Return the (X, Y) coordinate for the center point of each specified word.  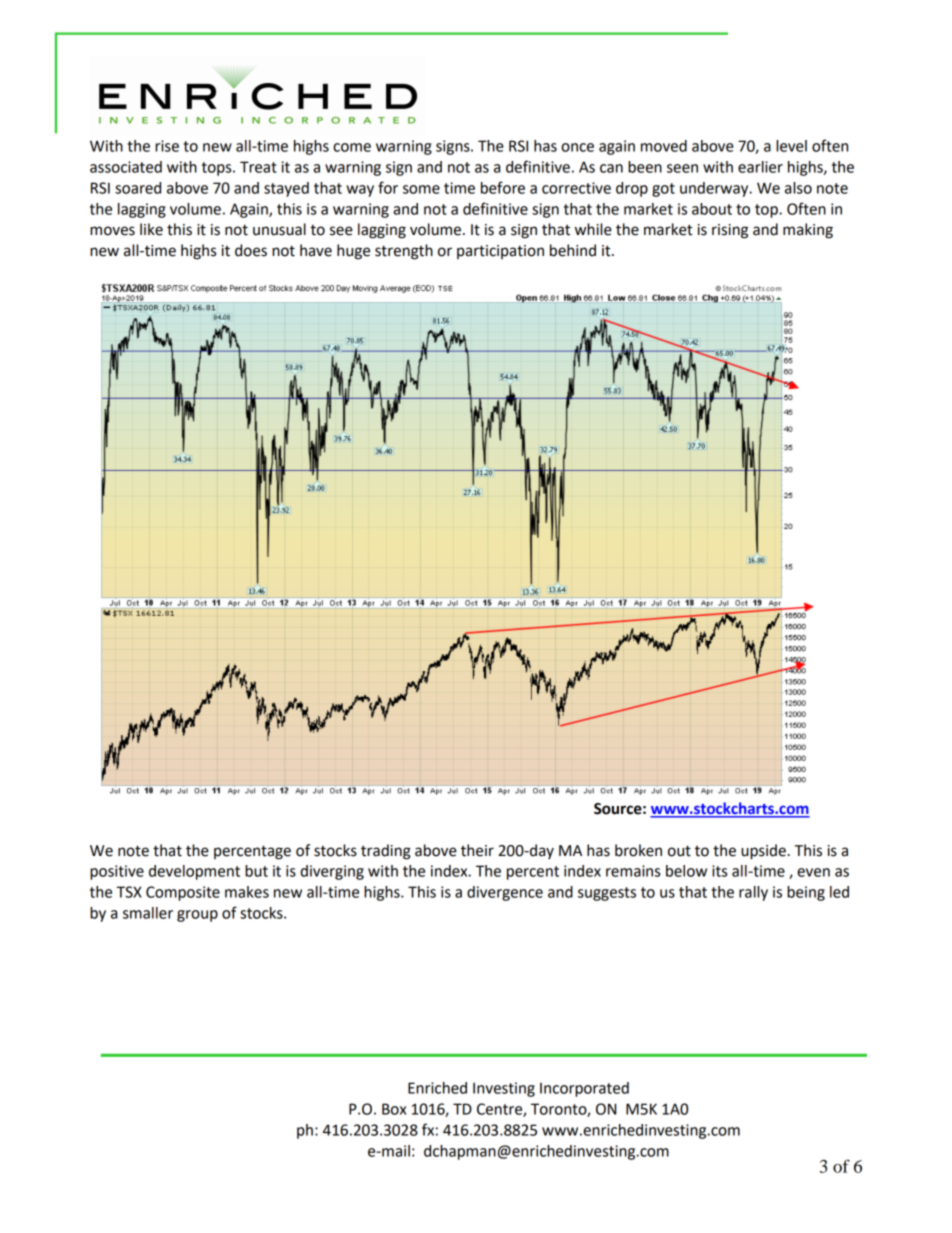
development (194, 872)
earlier (760, 167)
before (503, 187)
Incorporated (584, 1089)
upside (763, 852)
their (477, 850)
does (251, 250)
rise (167, 146)
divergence (505, 893)
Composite (183, 893)
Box (394, 1109)
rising (730, 231)
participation (500, 252)
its (719, 871)
